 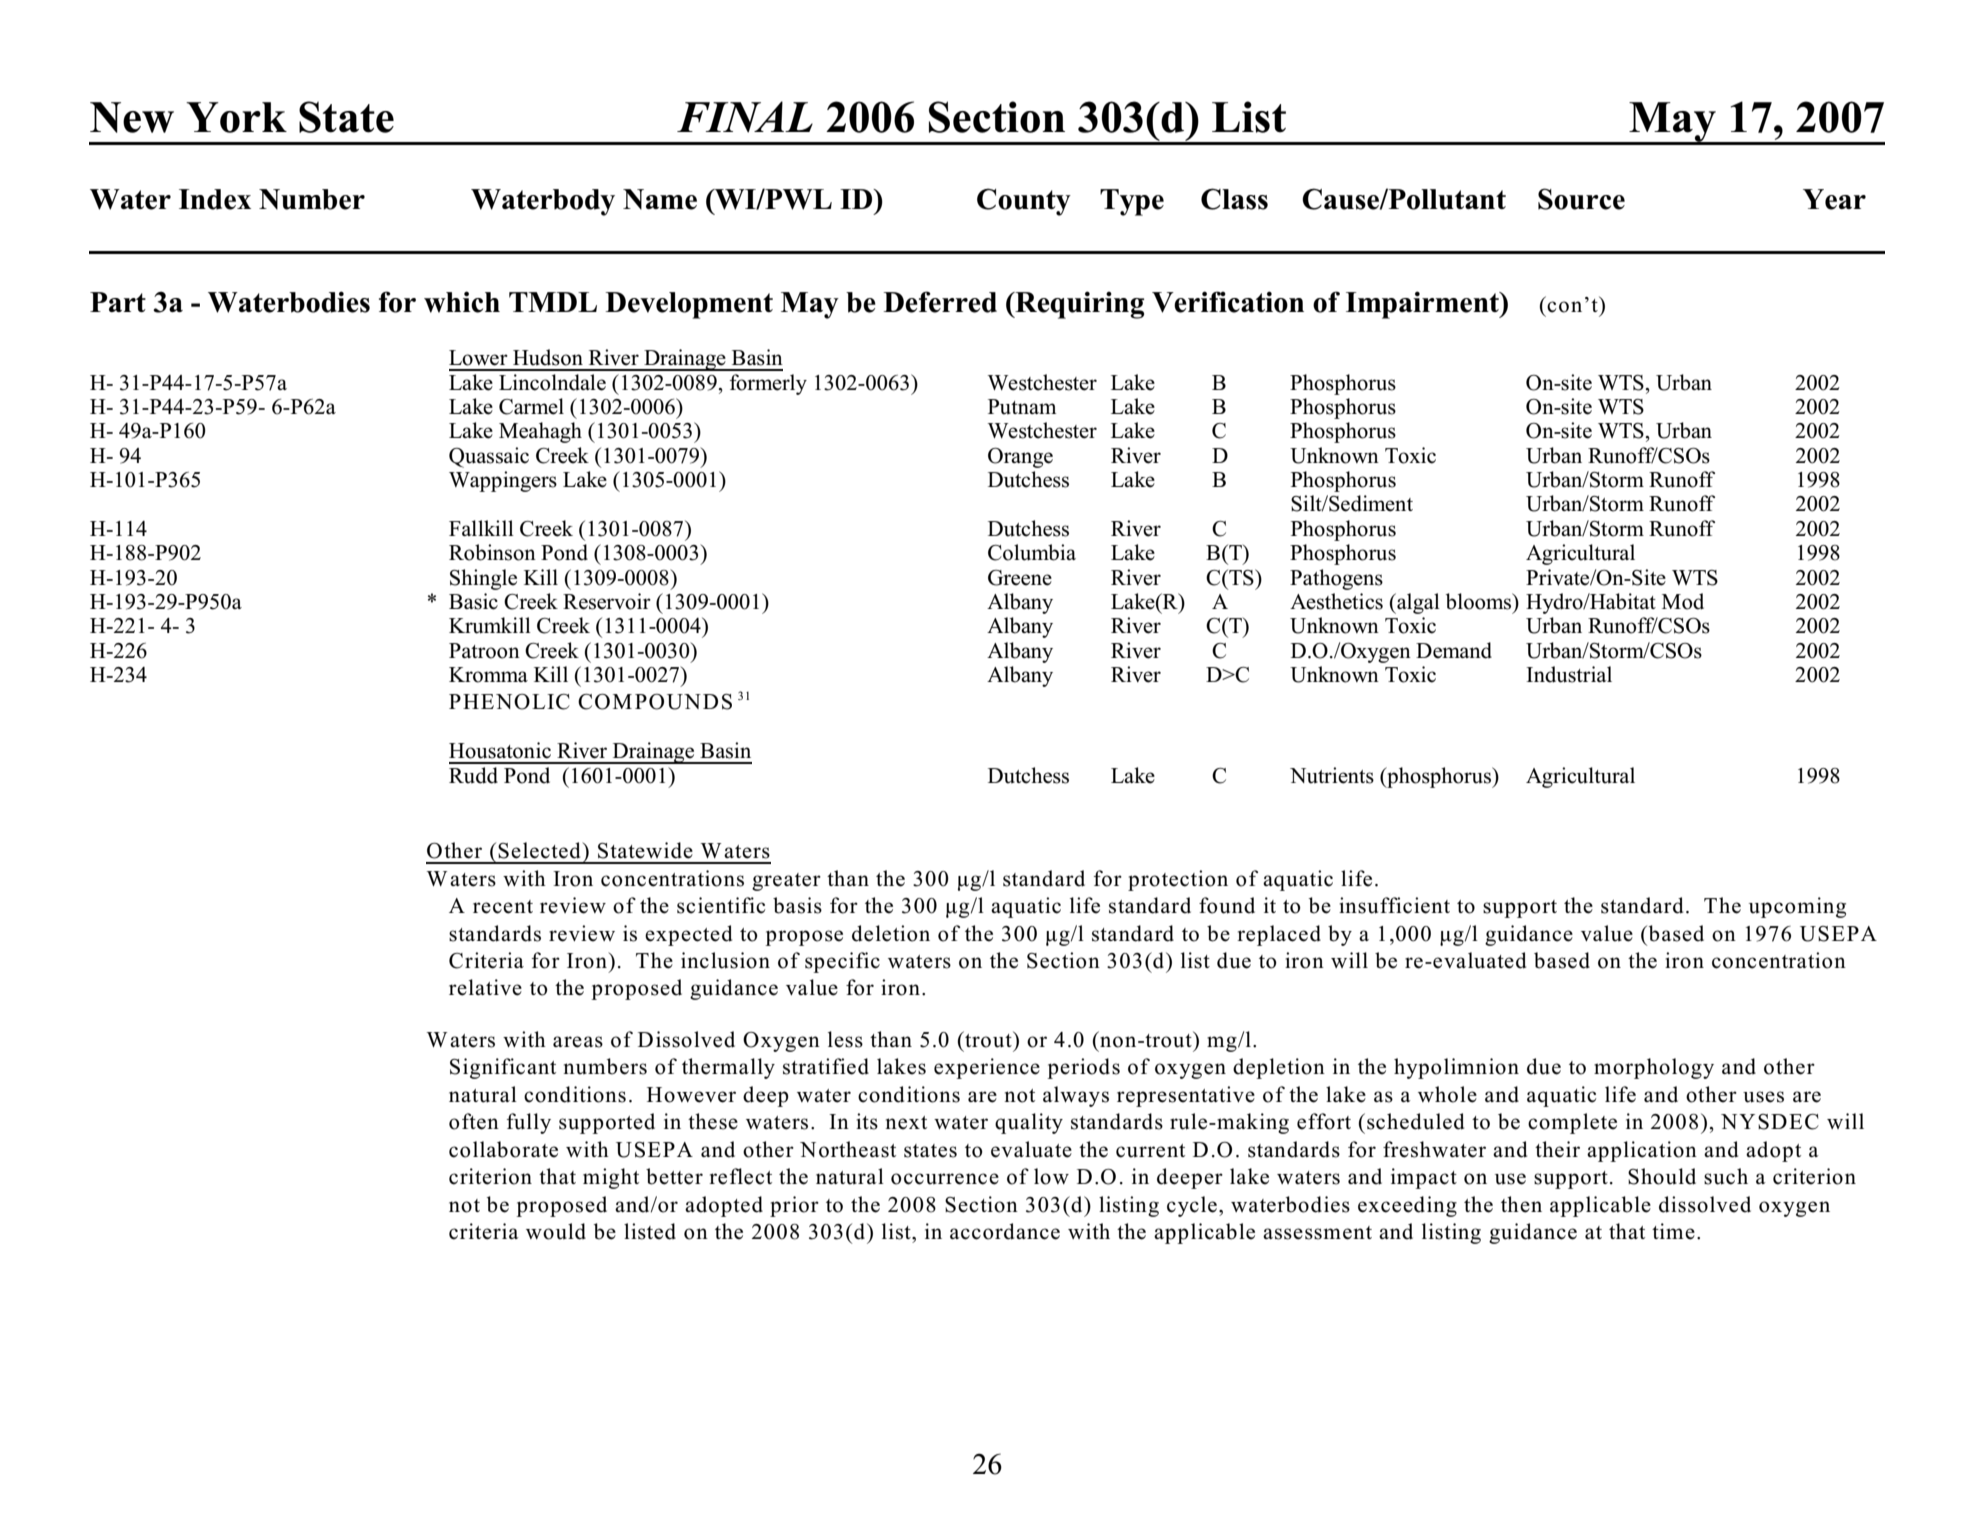 What do you see at coordinates (503, 1149) in the page?
I see `collaborate` at bounding box center [503, 1149].
